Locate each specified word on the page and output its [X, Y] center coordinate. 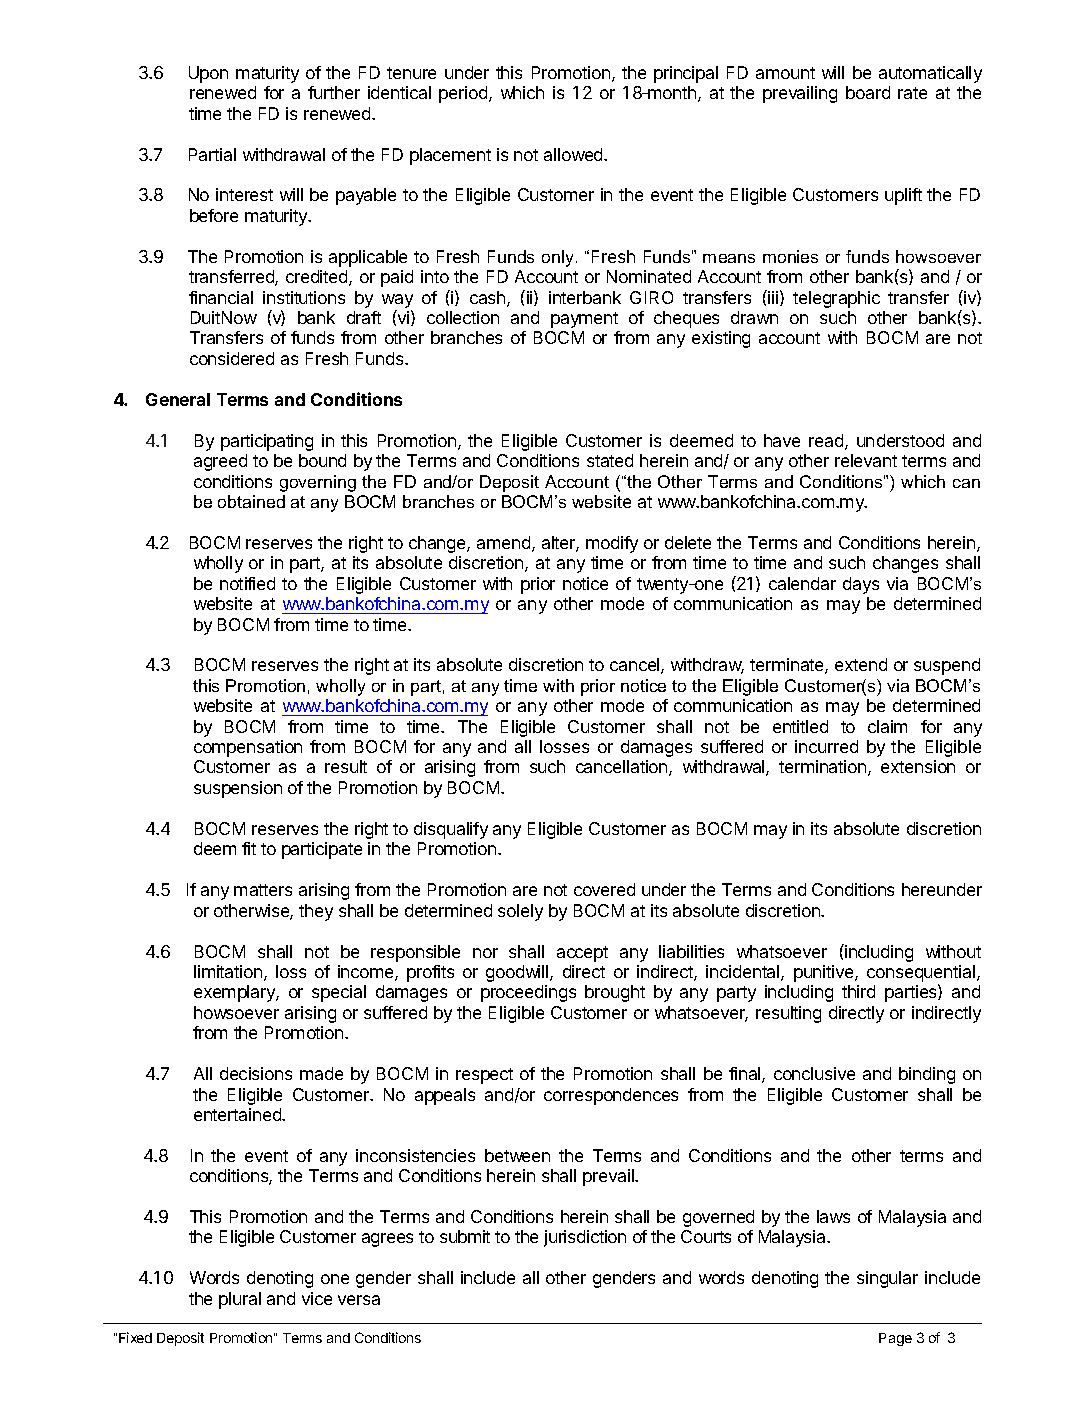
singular [887, 1279]
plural [240, 1300]
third [858, 991]
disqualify [451, 830]
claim [887, 726]
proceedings [528, 993]
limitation [229, 973]
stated [610, 460]
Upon [208, 74]
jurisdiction [585, 1238]
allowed [574, 154]
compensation [248, 748]
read [827, 442]
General [178, 399]
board [868, 92]
